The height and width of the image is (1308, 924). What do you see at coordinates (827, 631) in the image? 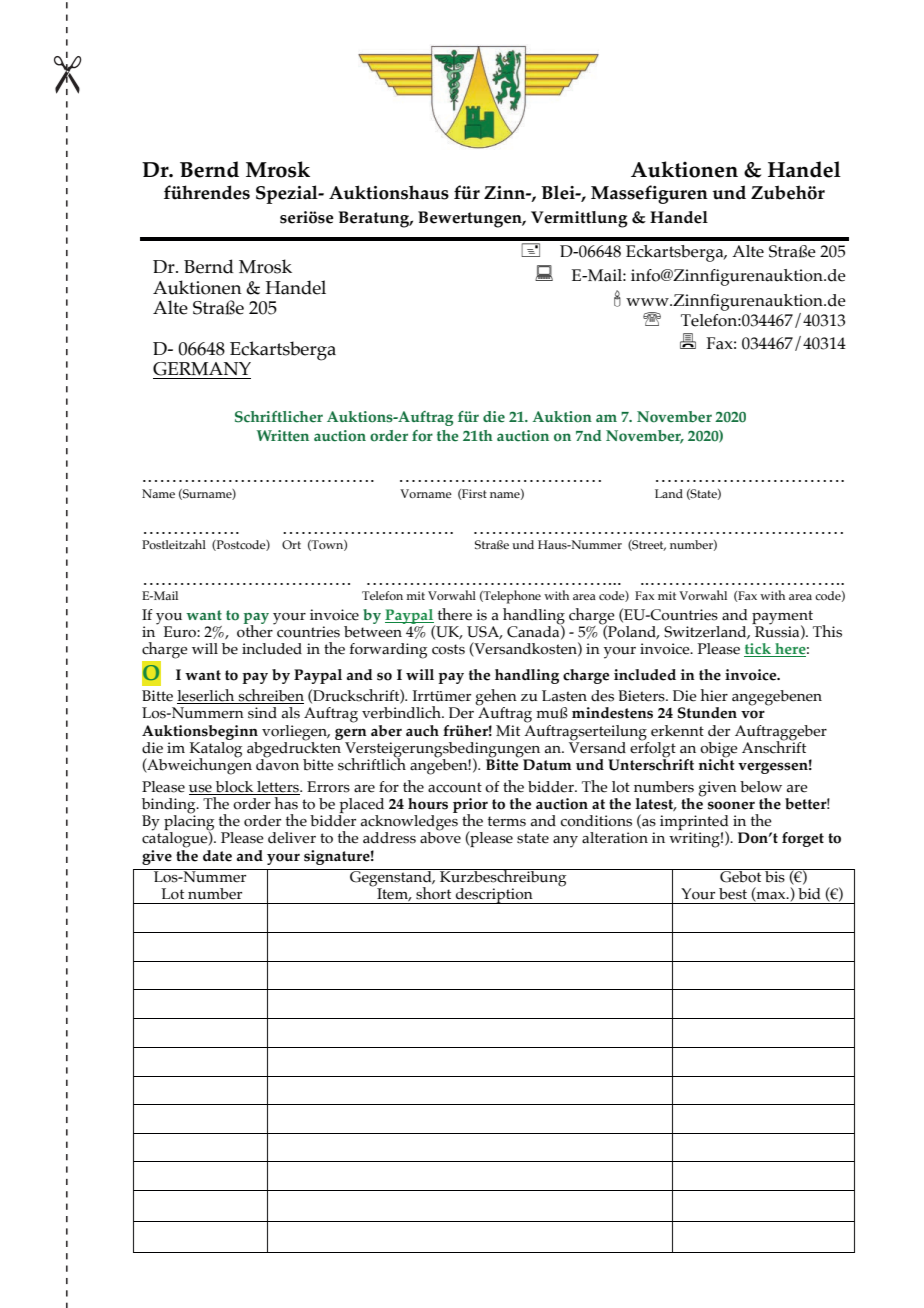
I see `This` at bounding box center [827, 631].
